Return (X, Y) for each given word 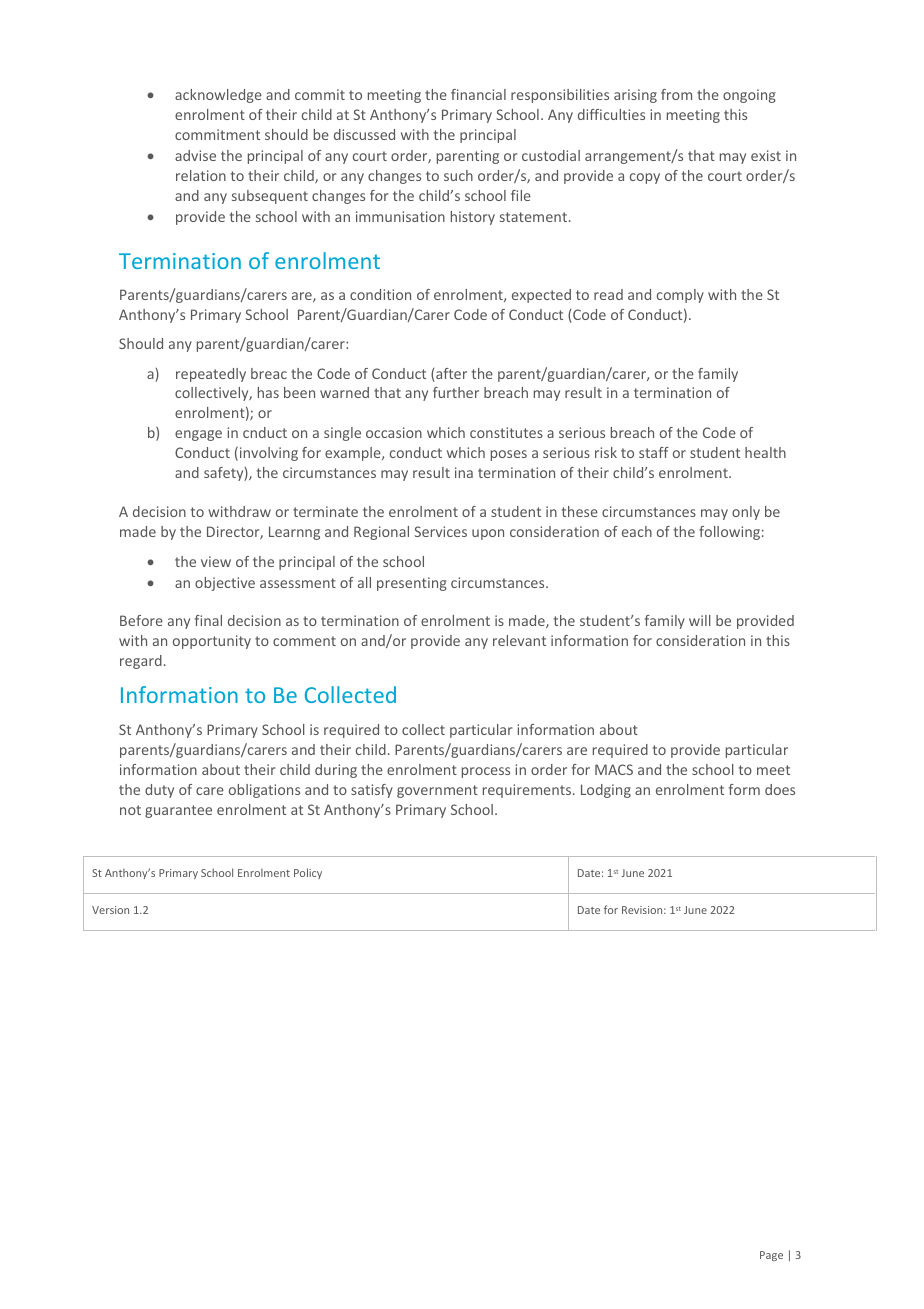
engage (198, 435)
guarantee (178, 811)
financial (478, 94)
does (780, 789)
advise (195, 155)
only (746, 513)
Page (771, 1256)
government (437, 791)
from (676, 94)
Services (440, 531)
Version (110, 910)
